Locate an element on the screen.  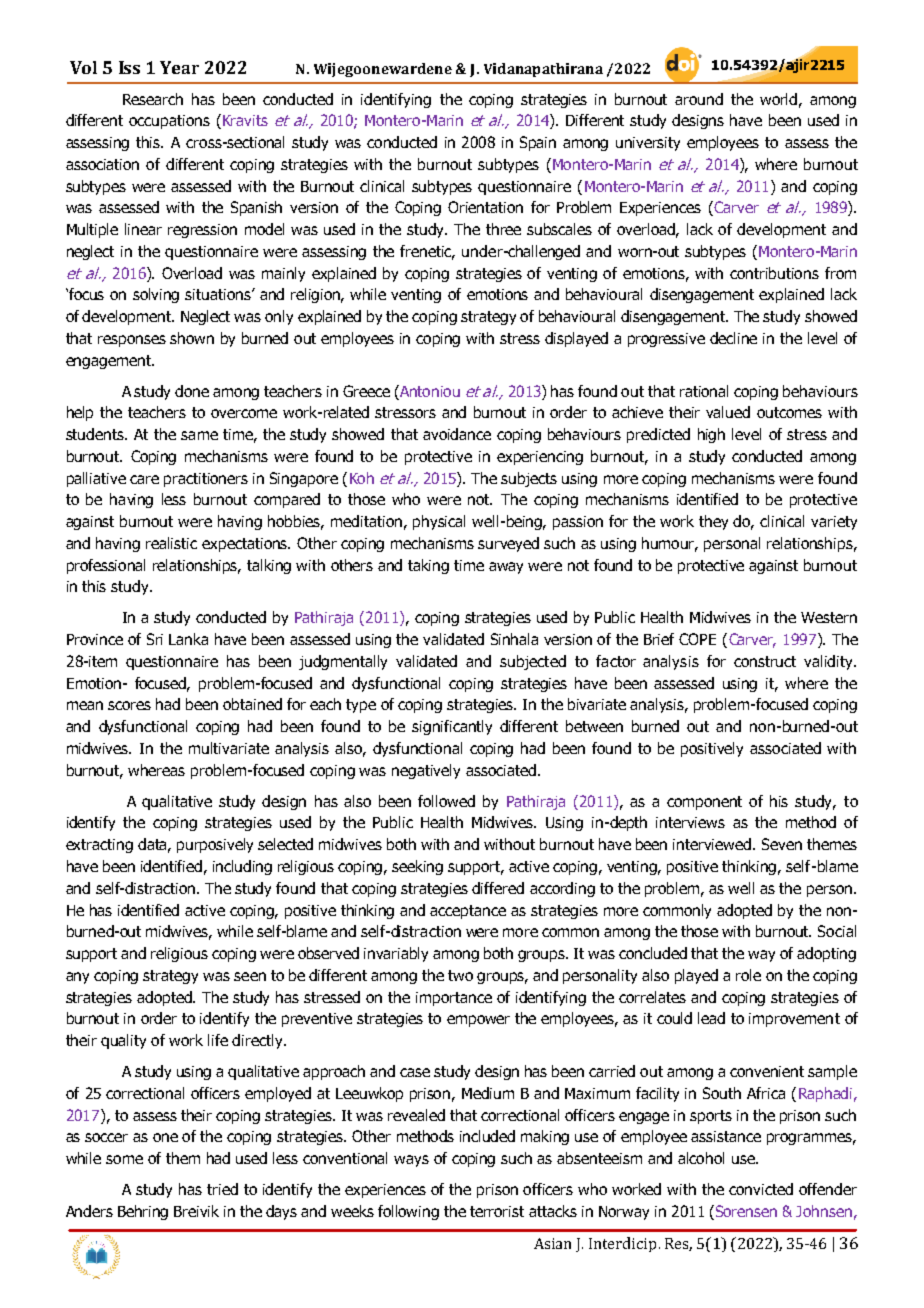
role is located at coordinates (748, 975).
